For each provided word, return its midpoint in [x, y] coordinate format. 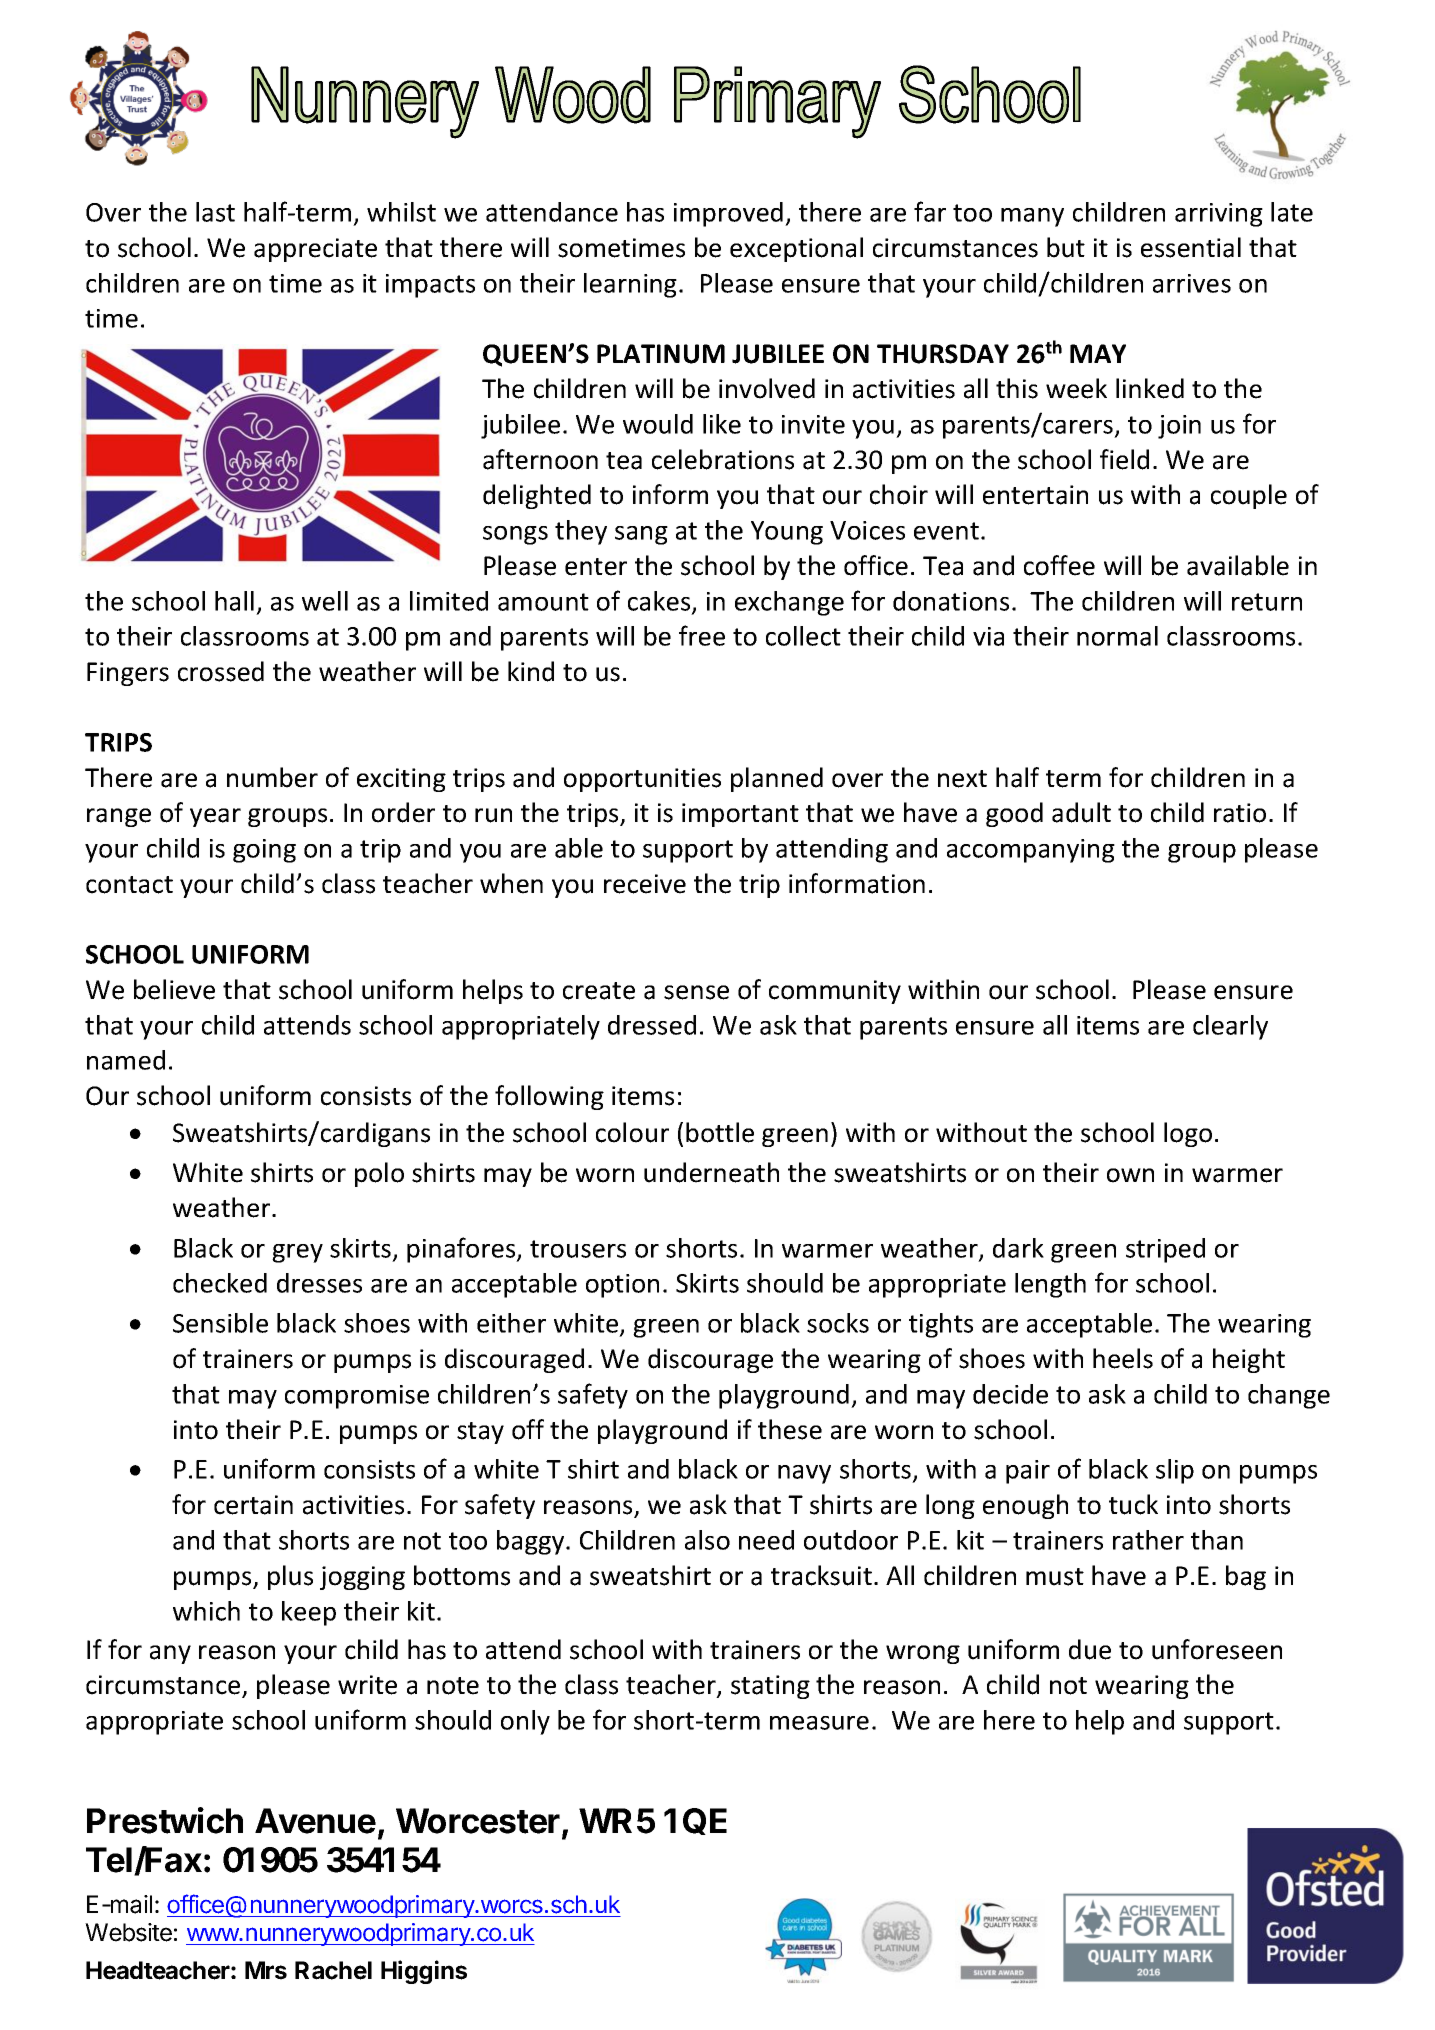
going [264, 851]
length [1050, 1285]
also [707, 1540]
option [622, 1286]
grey [297, 1253]
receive [645, 884]
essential [1191, 247]
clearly [1230, 1027]
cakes [660, 602]
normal [1117, 636]
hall [234, 601]
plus [290, 1577]
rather [1148, 1540]
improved [728, 214]
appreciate [315, 250]
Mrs [266, 1970]
